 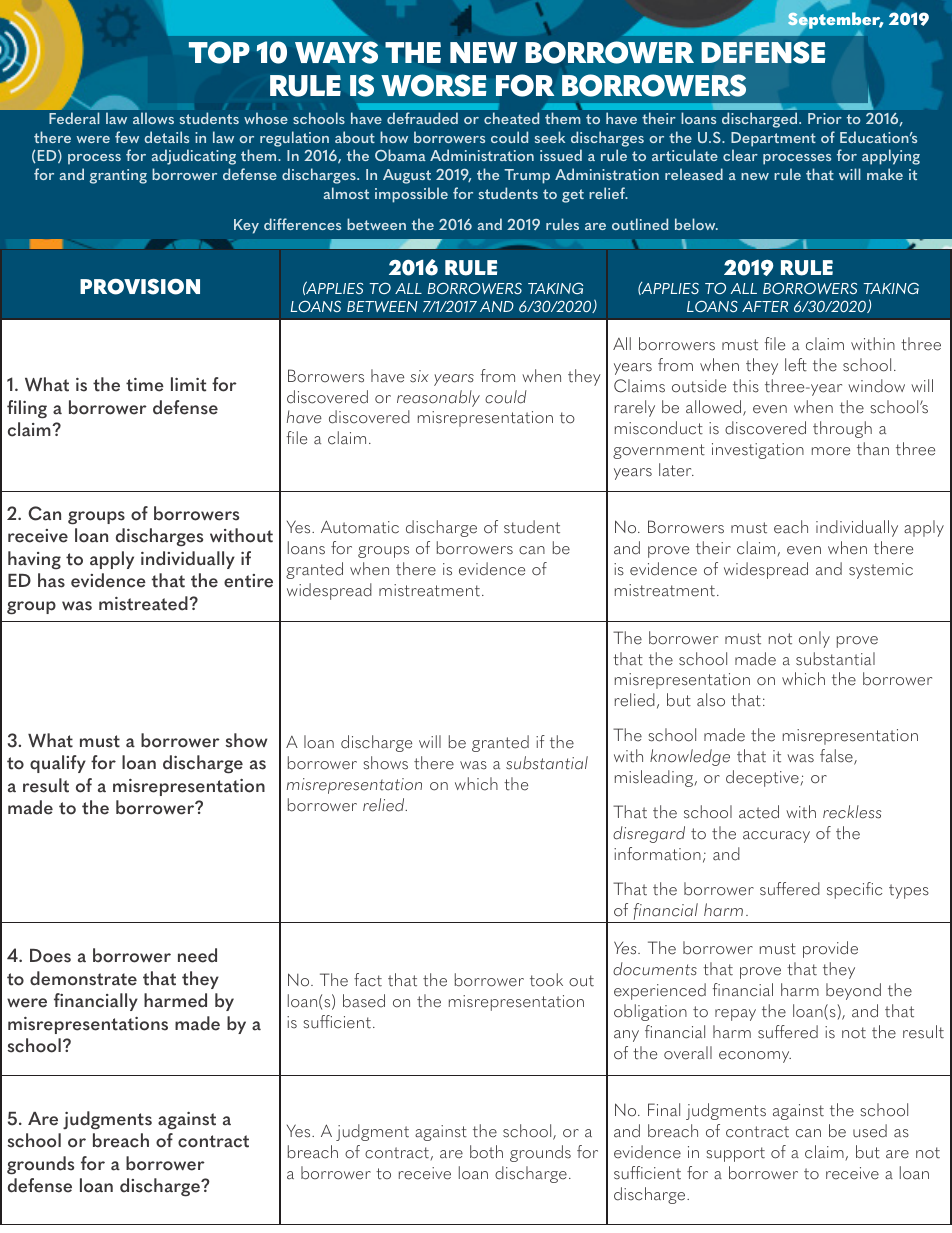 I want to click on allows, so click(x=153, y=118).
